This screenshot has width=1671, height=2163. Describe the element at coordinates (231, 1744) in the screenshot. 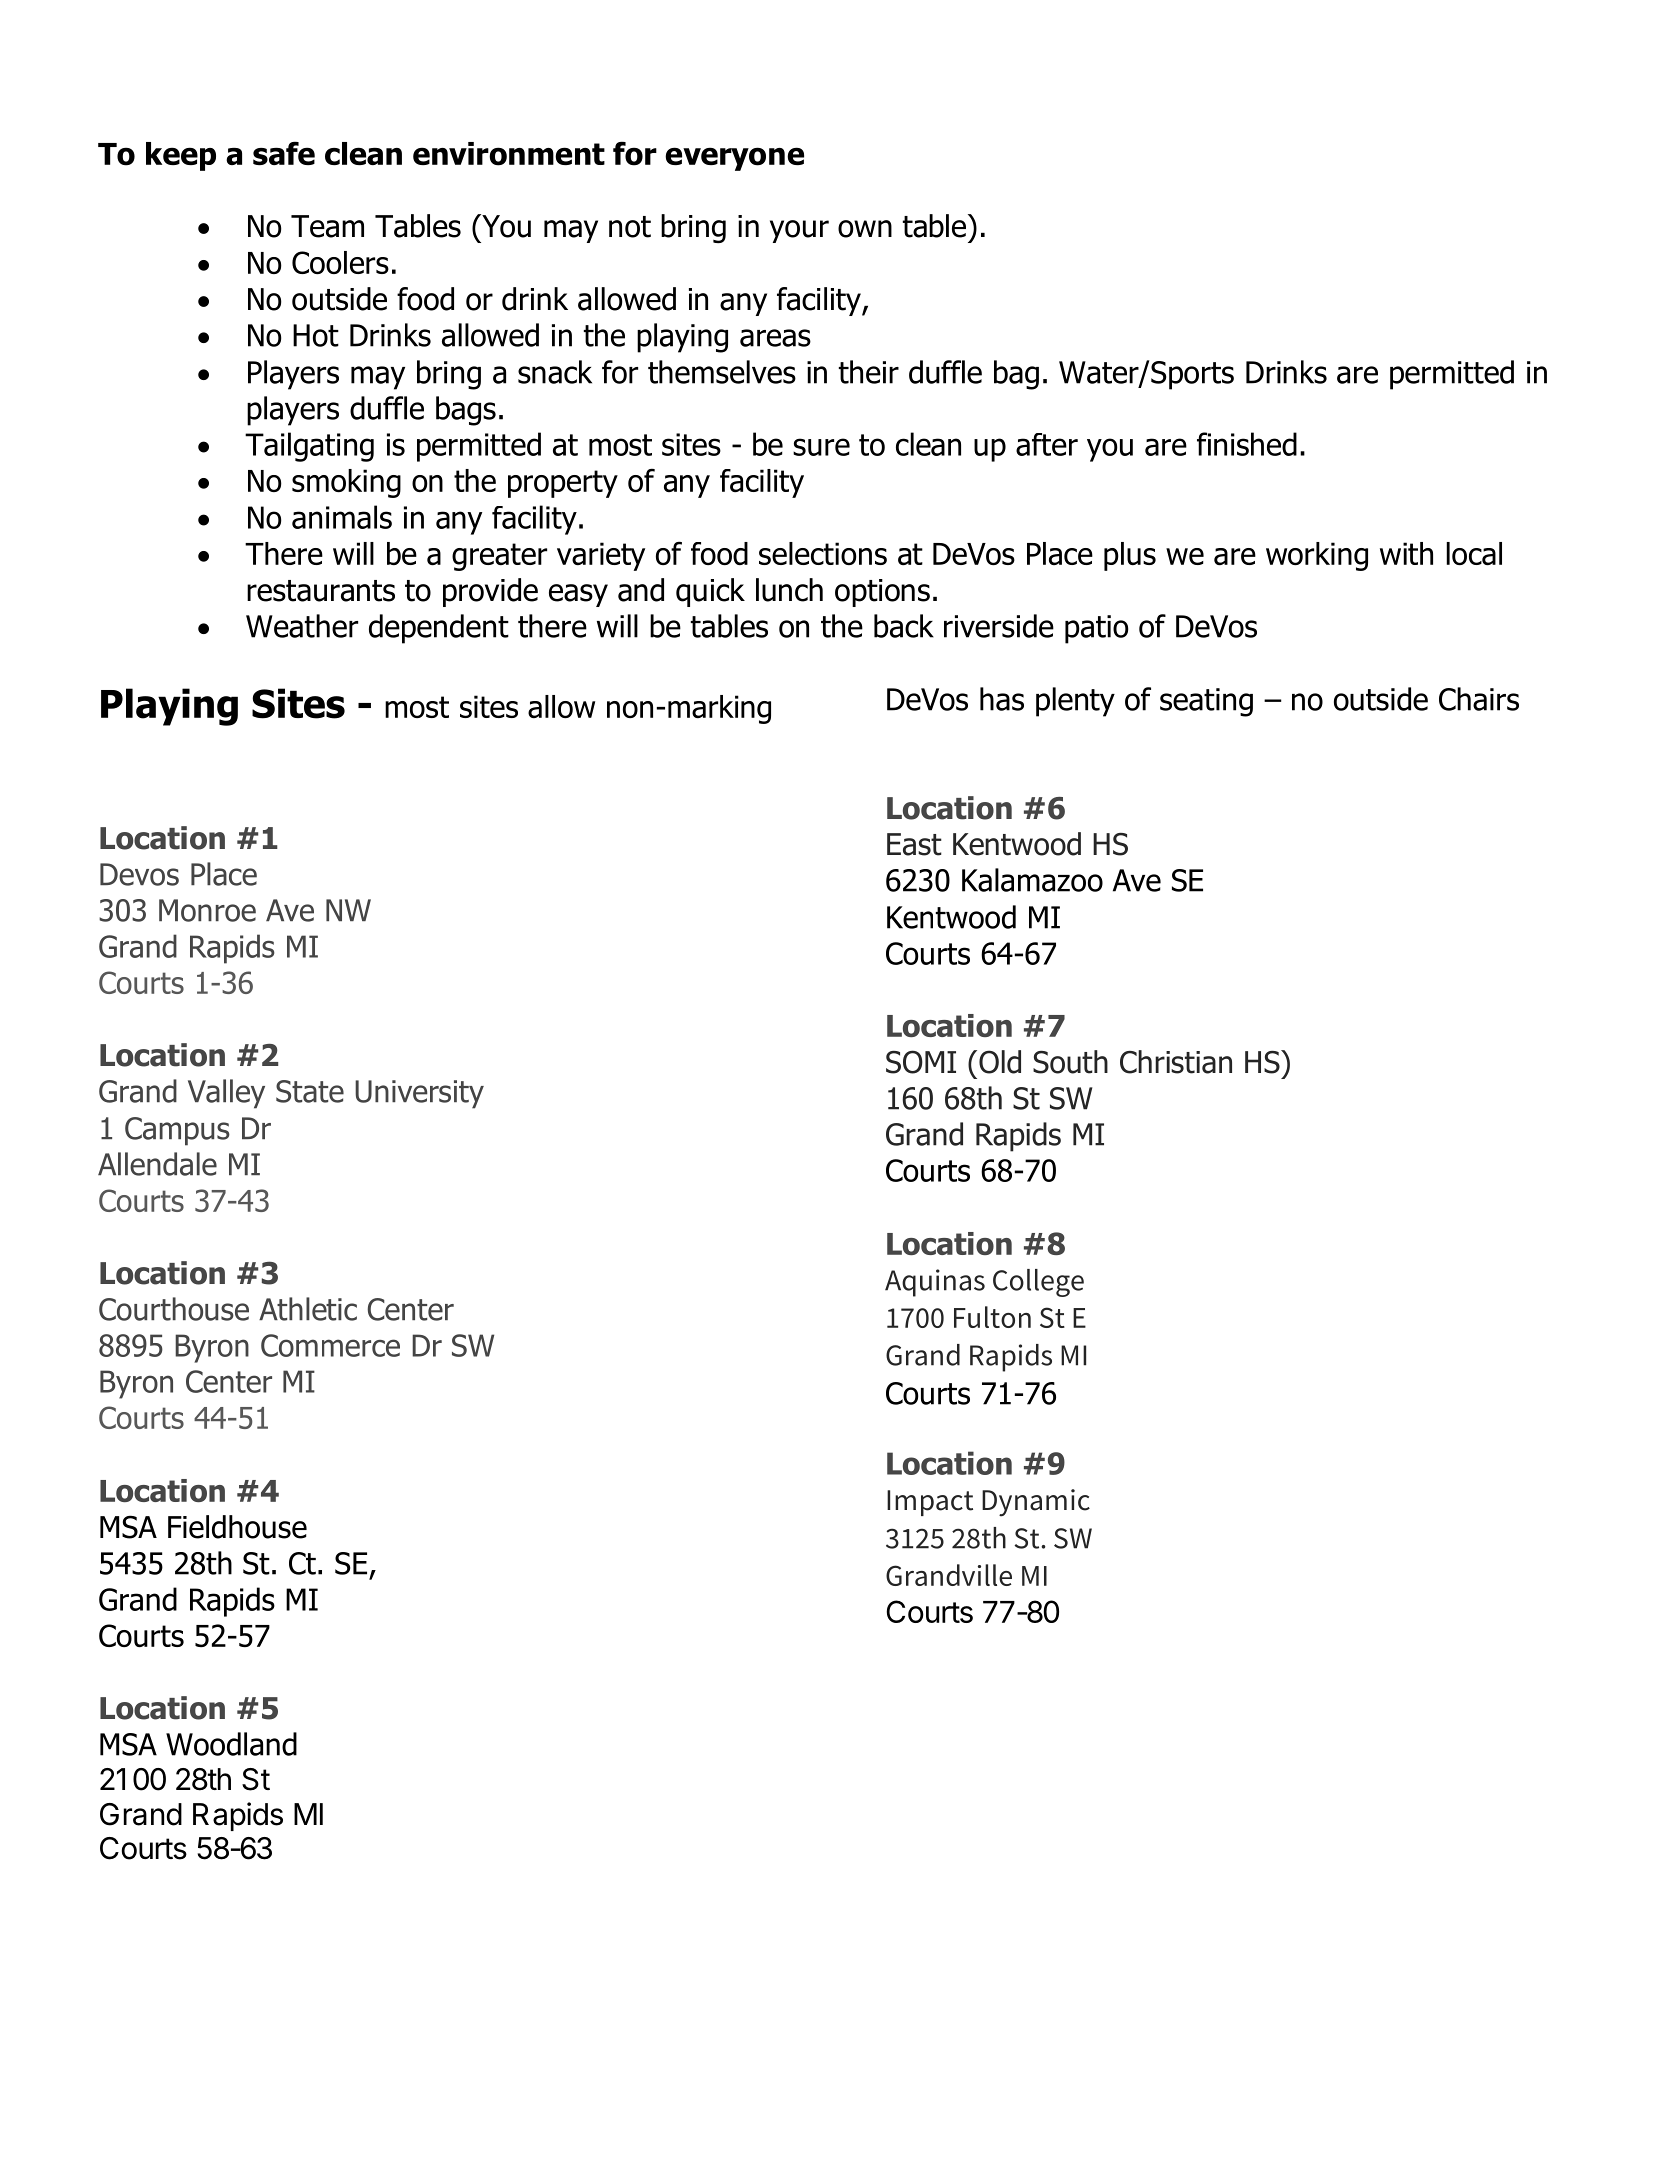

I see `Woodland` at that location.
